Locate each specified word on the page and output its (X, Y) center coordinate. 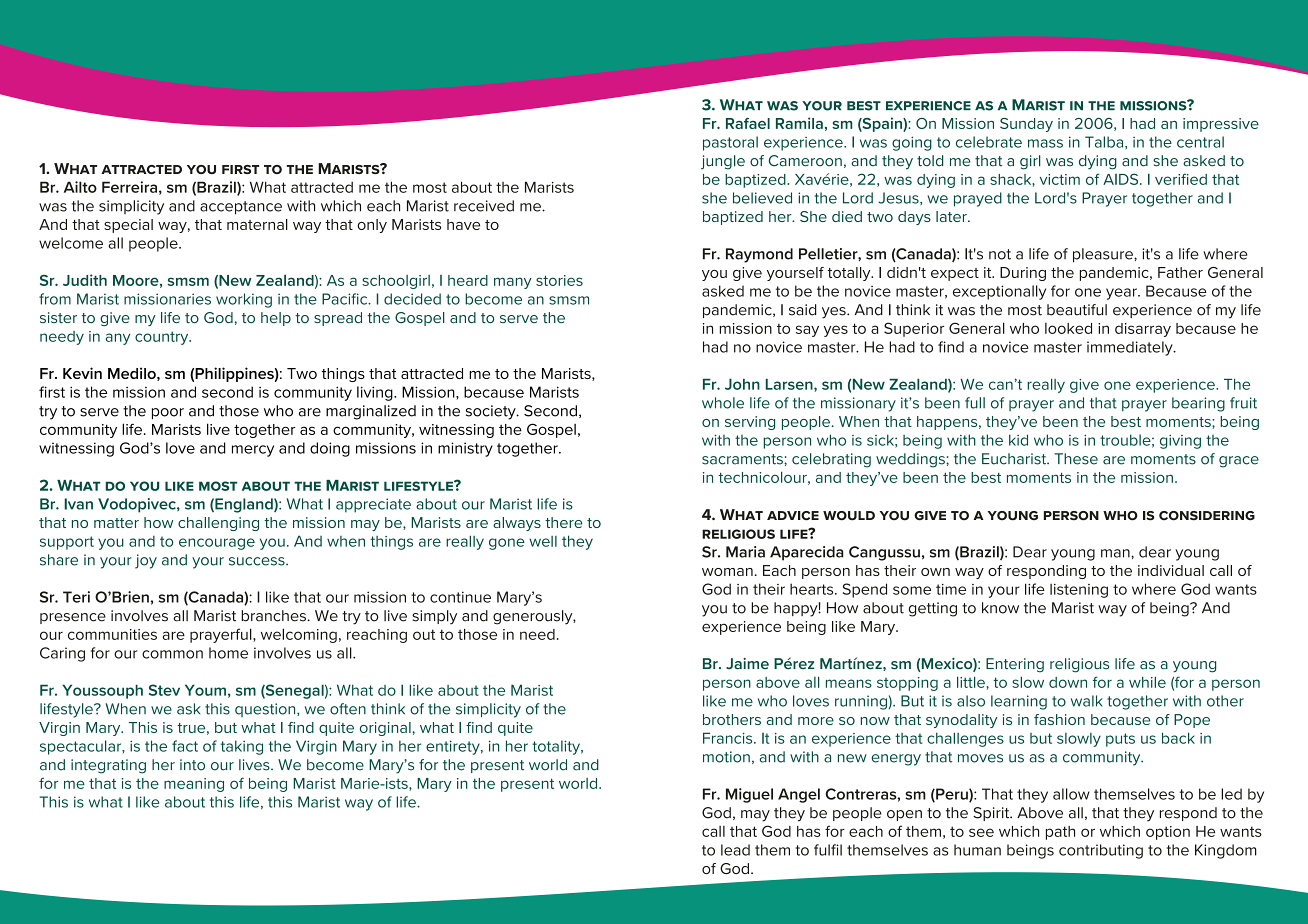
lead (735, 850)
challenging (218, 524)
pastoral (730, 143)
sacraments (743, 459)
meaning (194, 785)
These (1076, 459)
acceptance (241, 208)
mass (1045, 143)
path (1060, 833)
